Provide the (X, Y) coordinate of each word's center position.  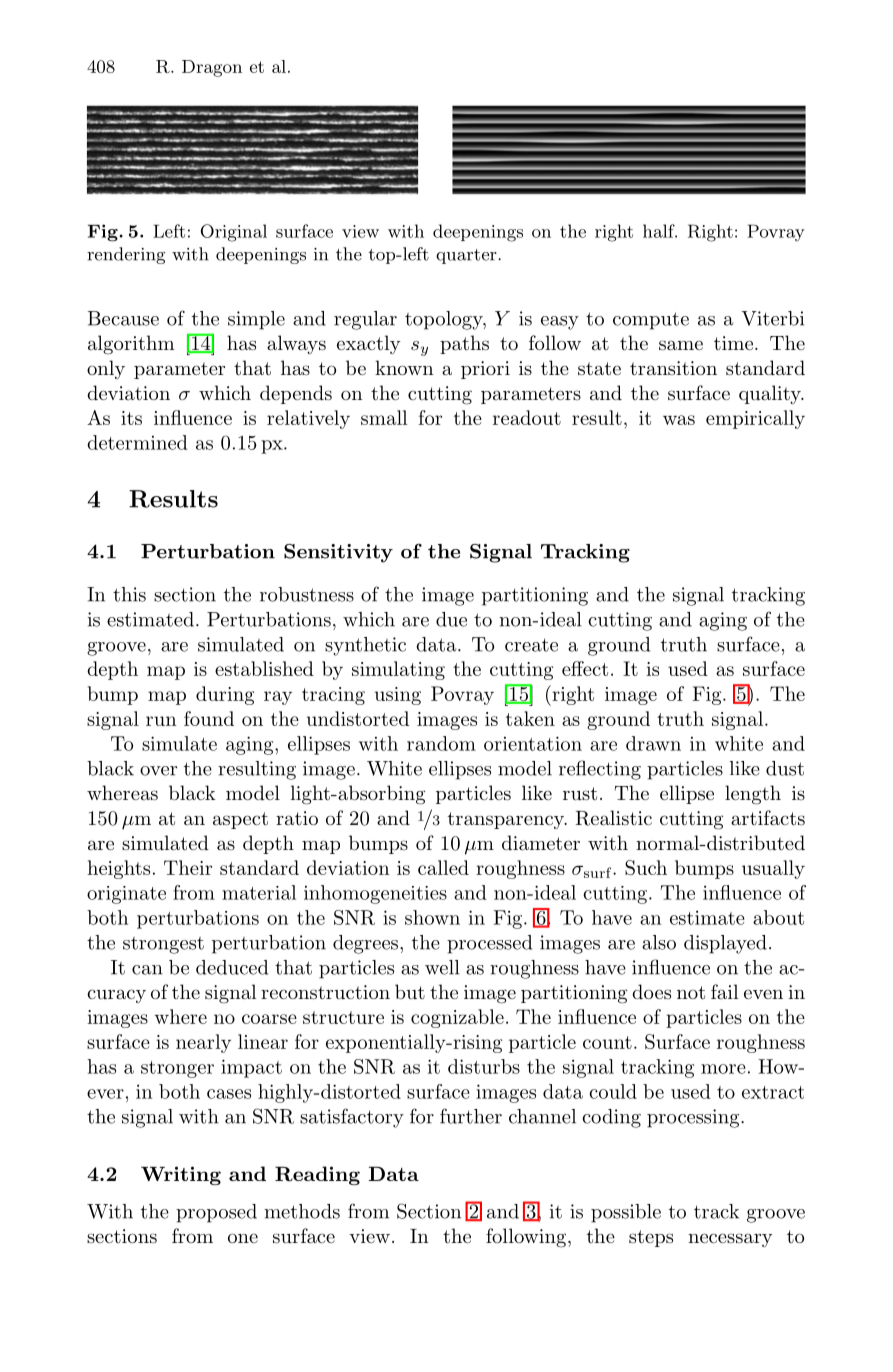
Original (234, 233)
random (441, 743)
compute (651, 321)
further (471, 1116)
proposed (216, 1213)
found (209, 718)
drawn (653, 743)
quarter (467, 256)
